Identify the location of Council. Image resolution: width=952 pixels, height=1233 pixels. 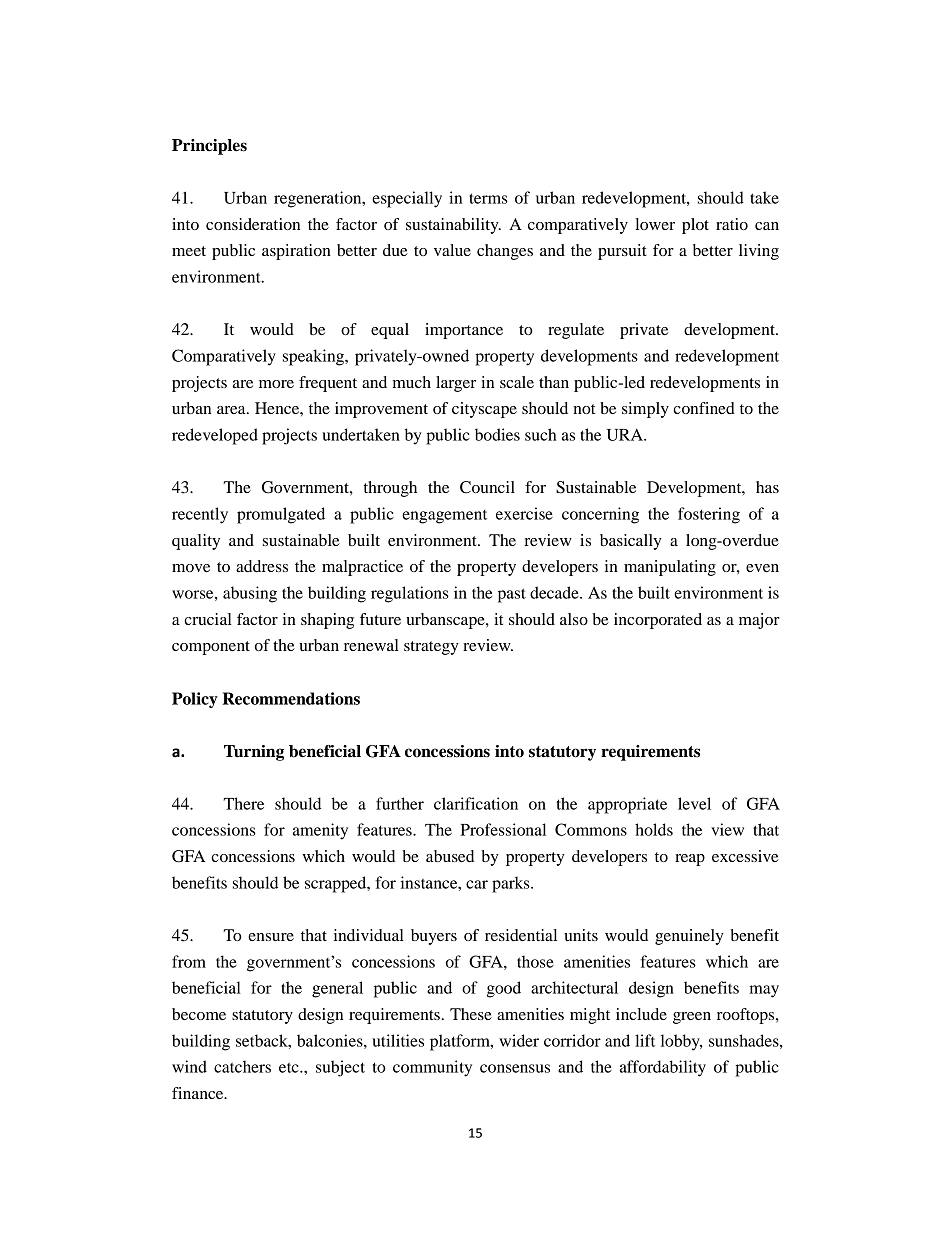
(487, 487).
